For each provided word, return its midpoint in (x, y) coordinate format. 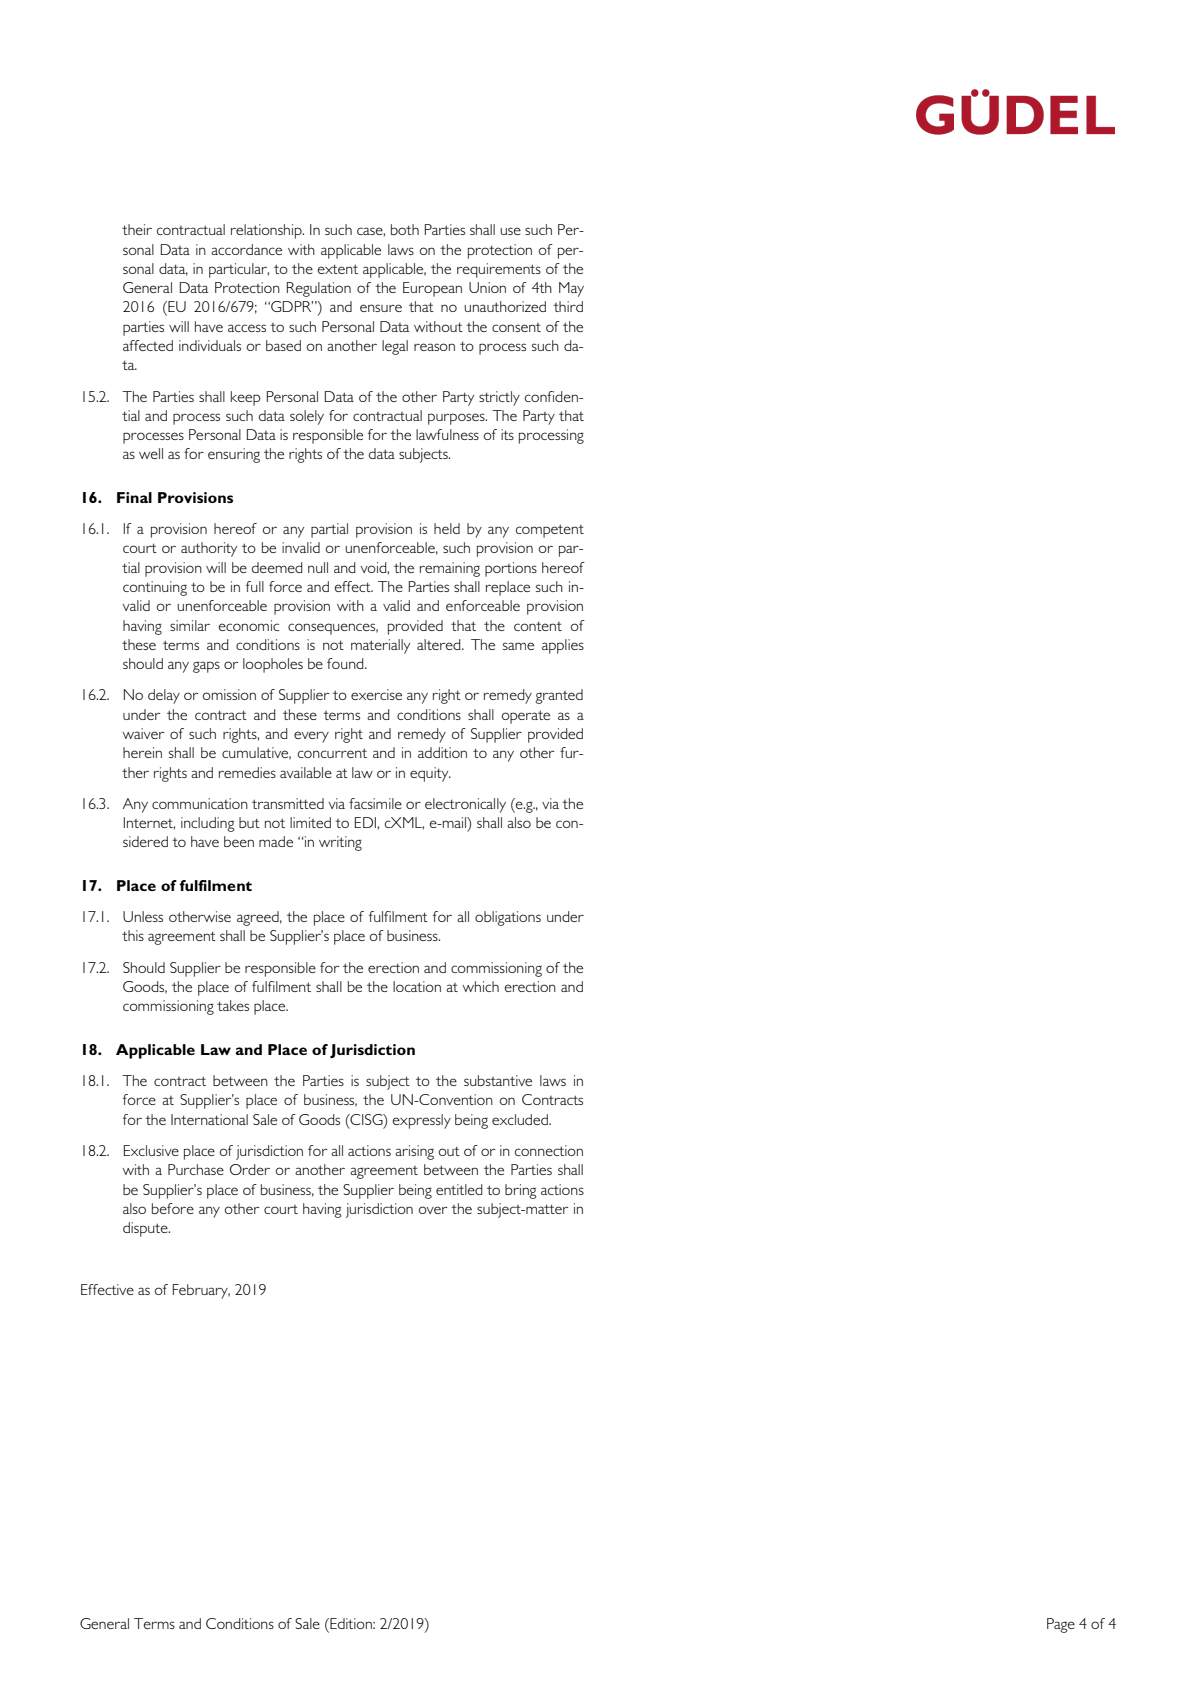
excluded (521, 1119)
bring (521, 1191)
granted (559, 696)
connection (549, 1150)
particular (239, 270)
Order (250, 1169)
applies (563, 646)
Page (1061, 1625)
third (568, 306)
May (571, 289)
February (201, 1291)
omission (229, 694)
